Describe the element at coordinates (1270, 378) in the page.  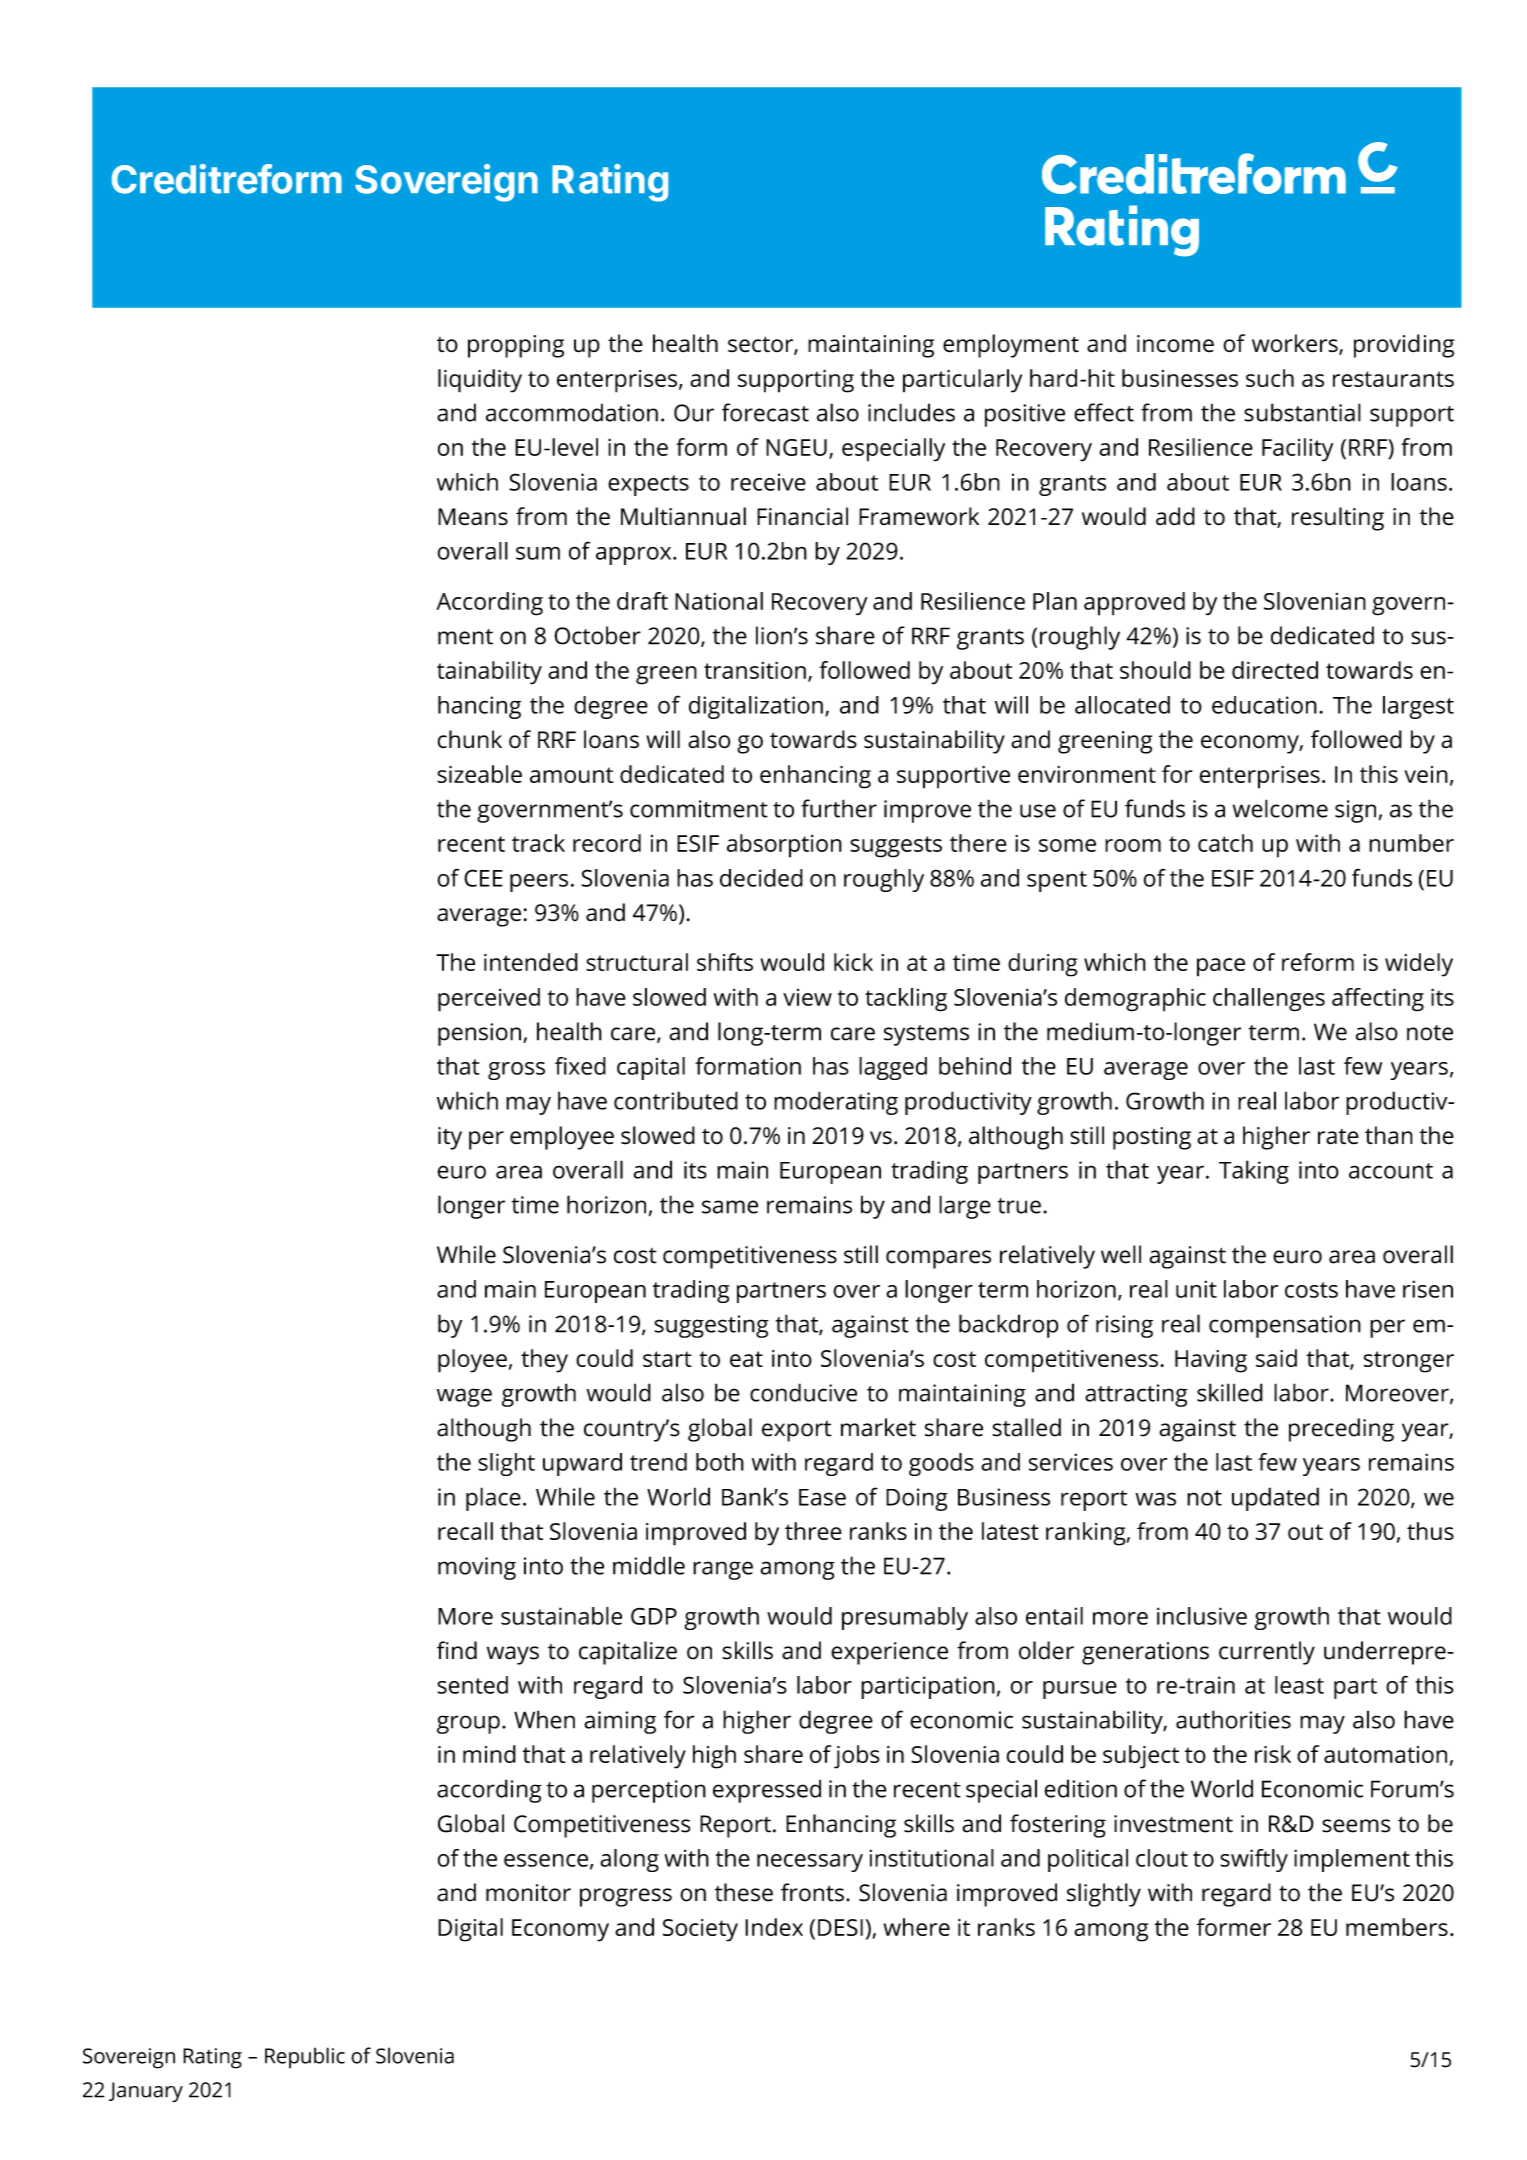
I see `such` at that location.
